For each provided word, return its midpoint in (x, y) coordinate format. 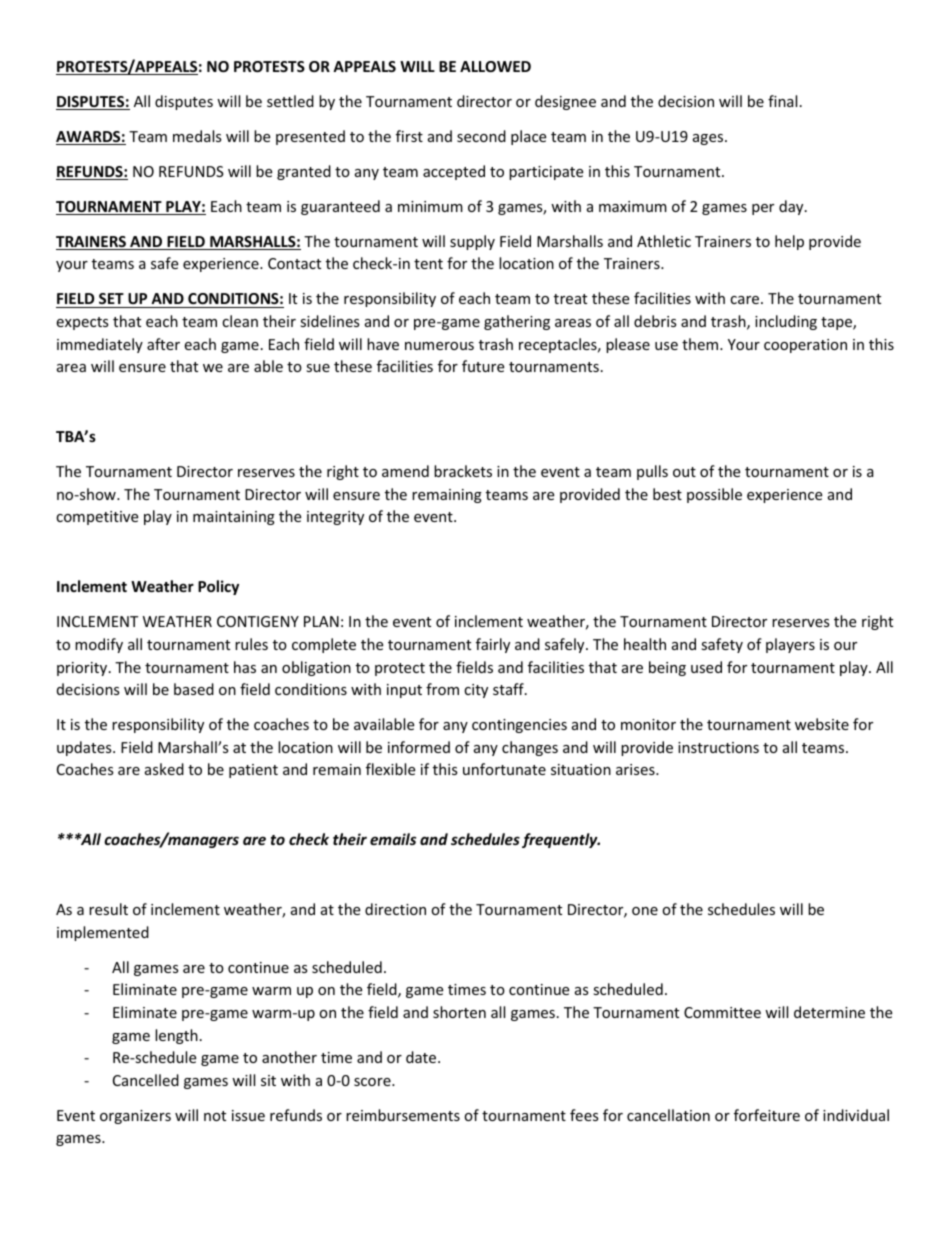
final (782, 101)
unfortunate (504, 769)
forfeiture (767, 1115)
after (163, 344)
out (684, 472)
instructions (718, 747)
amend (405, 471)
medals (197, 136)
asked (164, 769)
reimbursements (403, 1115)
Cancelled (146, 1080)
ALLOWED (495, 66)
